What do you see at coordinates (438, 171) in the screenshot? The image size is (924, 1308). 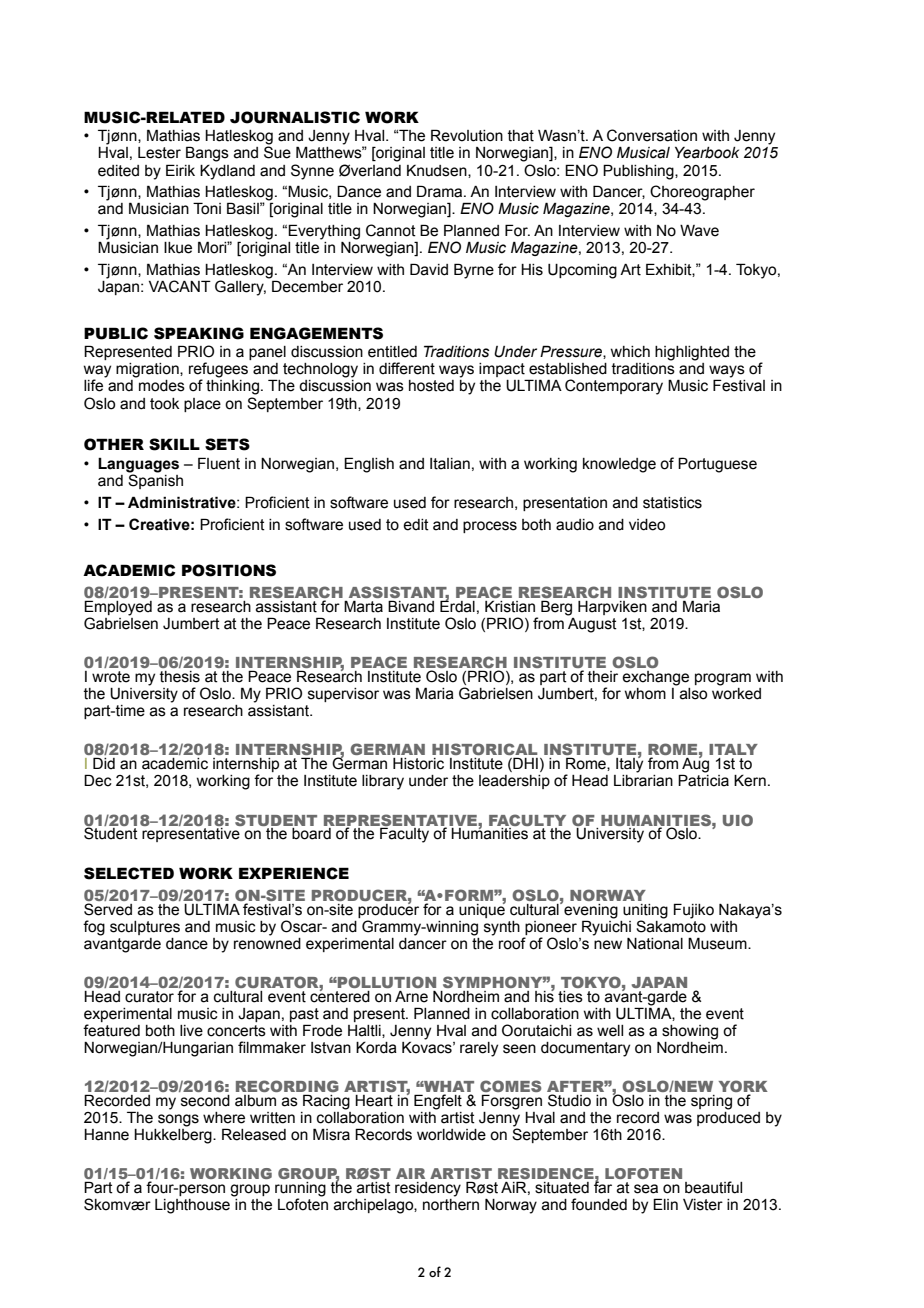 I see `Knudsen` at bounding box center [438, 171].
